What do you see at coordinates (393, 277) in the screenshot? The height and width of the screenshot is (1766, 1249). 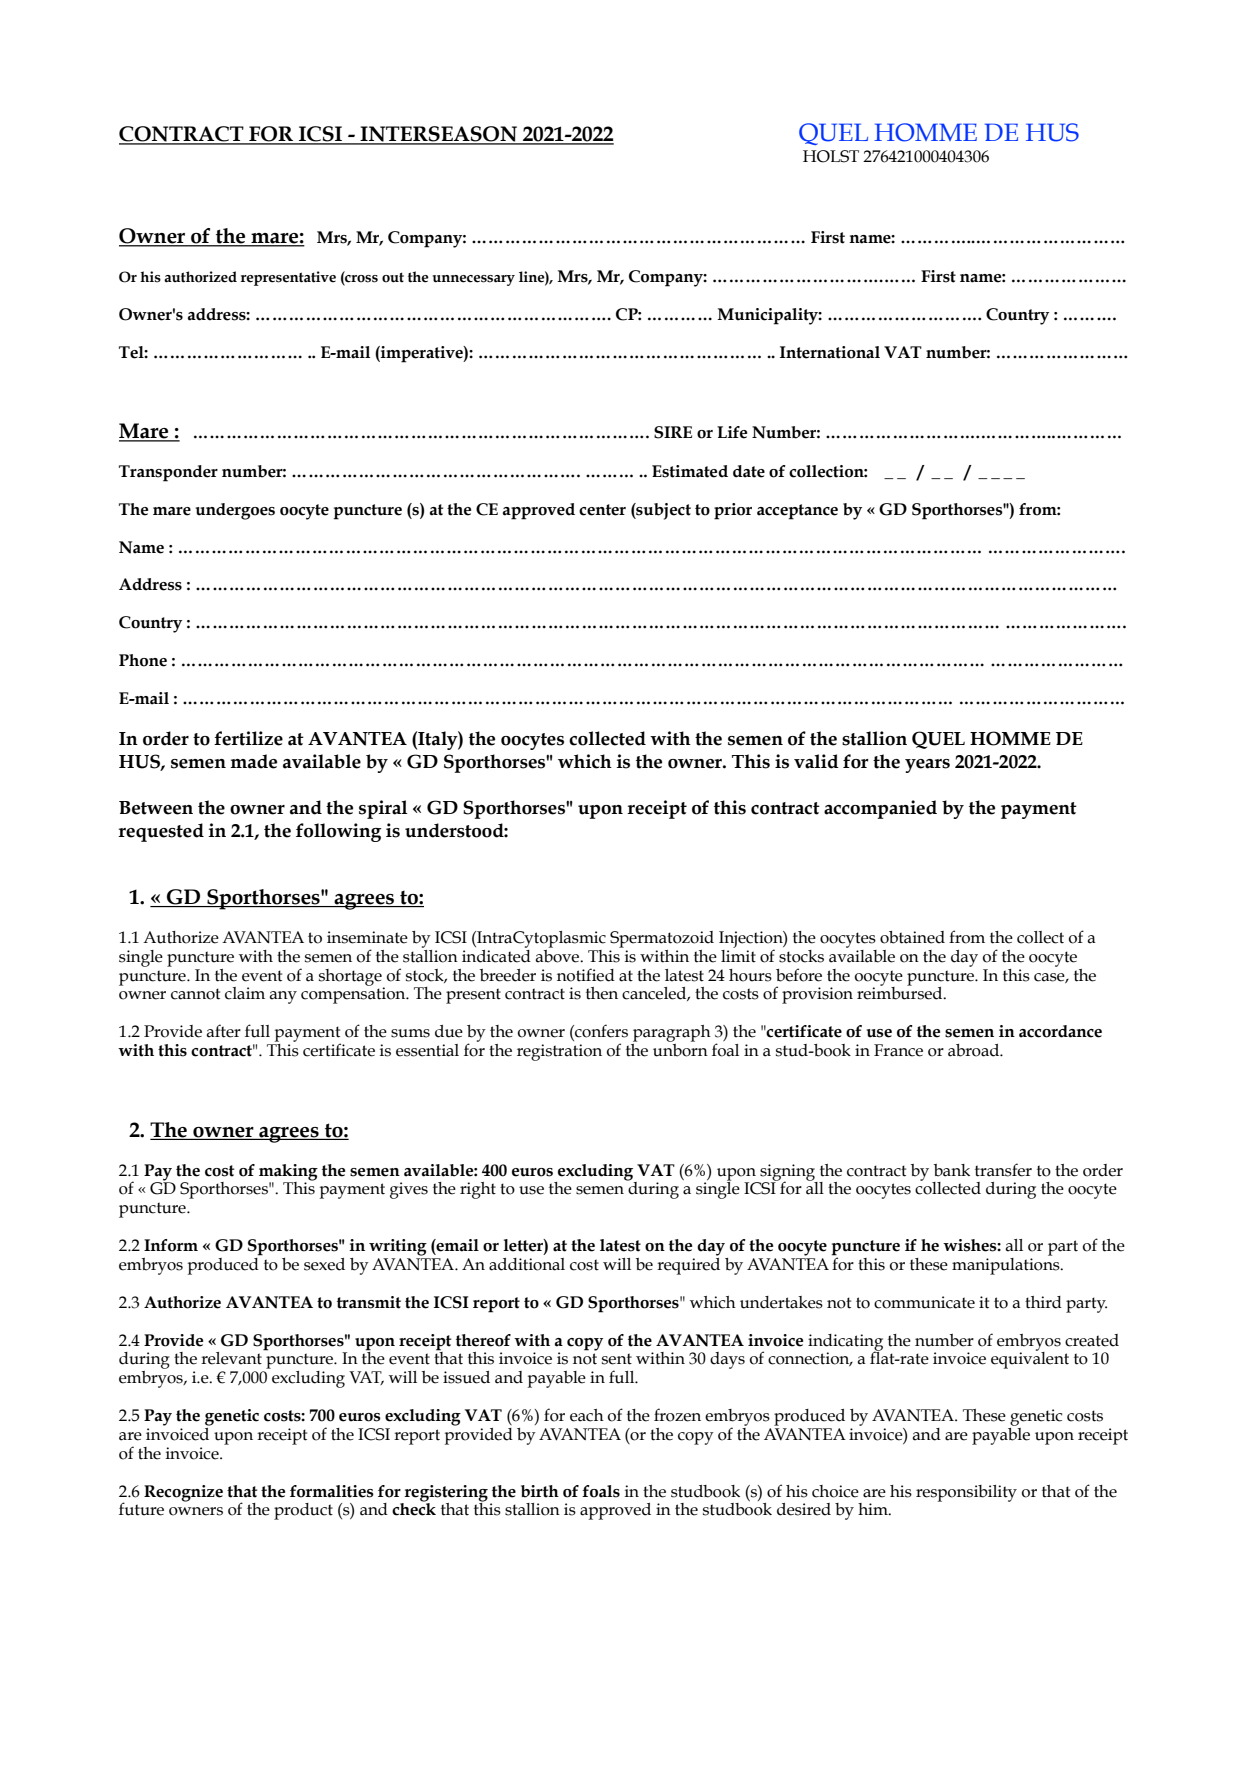 I see `out` at bounding box center [393, 277].
